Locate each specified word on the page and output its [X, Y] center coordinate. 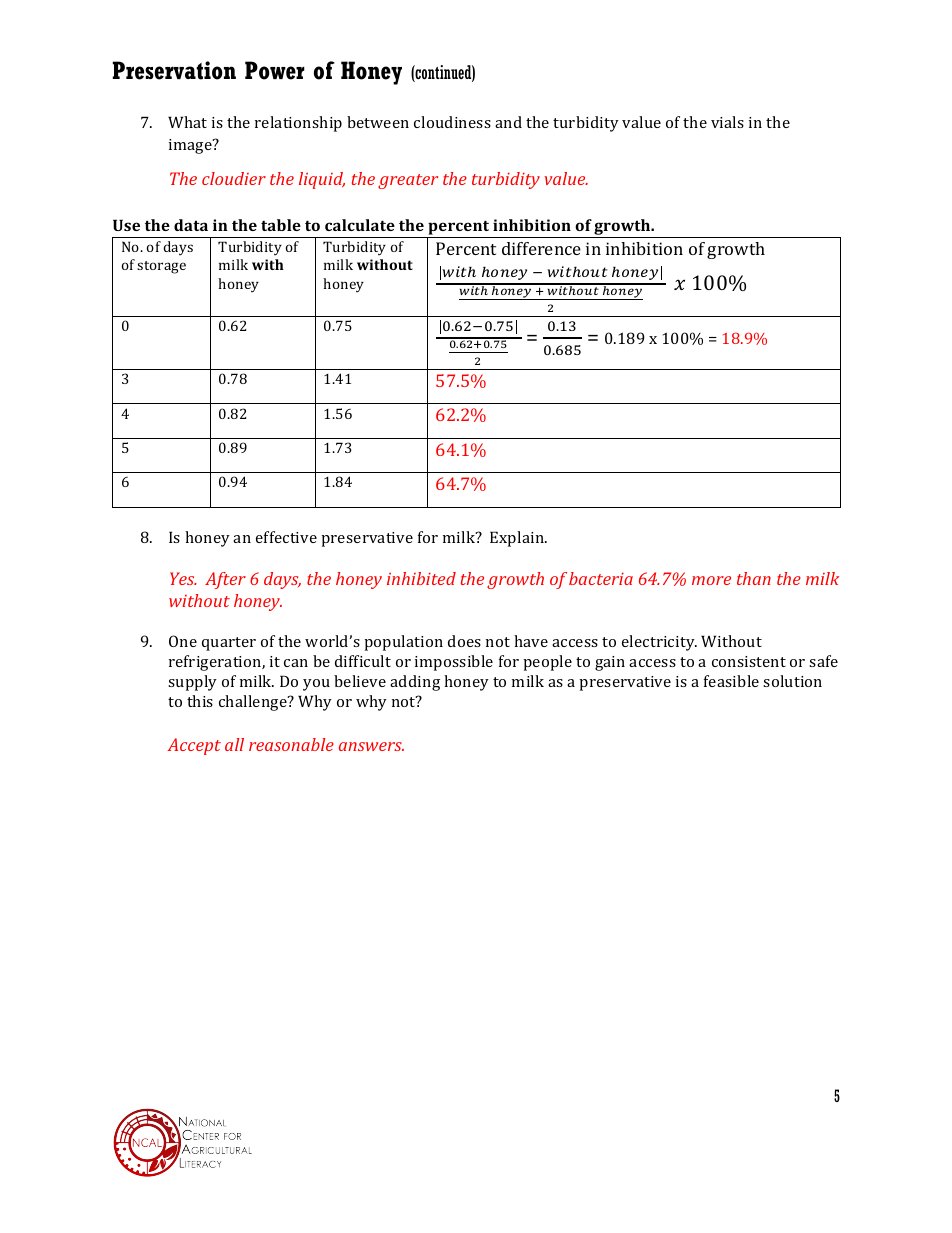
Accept [194, 746]
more [711, 580]
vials [727, 122]
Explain [518, 539]
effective [286, 537]
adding [415, 683]
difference [541, 248]
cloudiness [452, 122]
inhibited [421, 578]
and [508, 122]
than [754, 578]
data [191, 225]
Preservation [174, 70]
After [225, 580]
